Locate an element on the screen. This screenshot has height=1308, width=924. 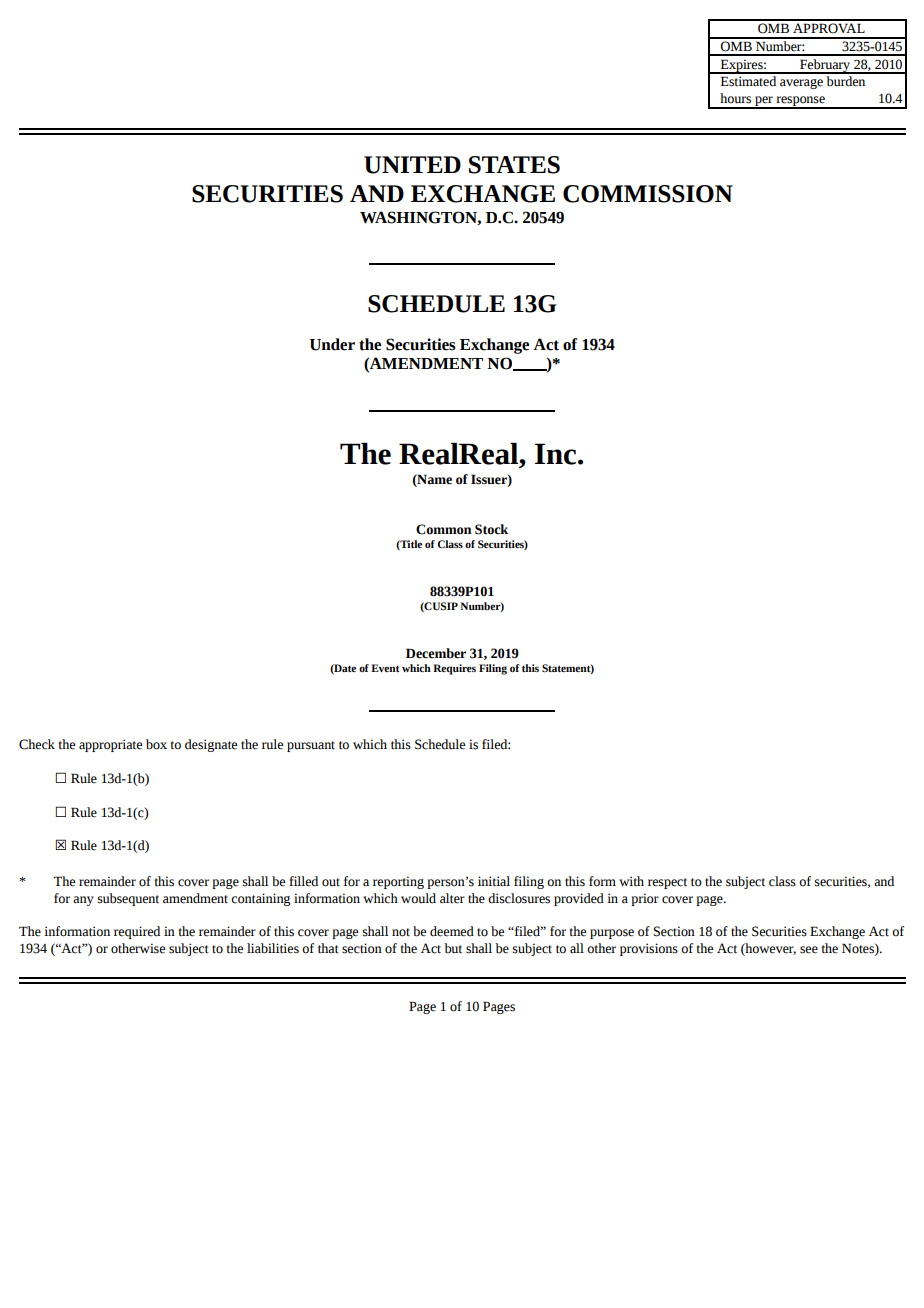
STATES is located at coordinates (514, 165).
